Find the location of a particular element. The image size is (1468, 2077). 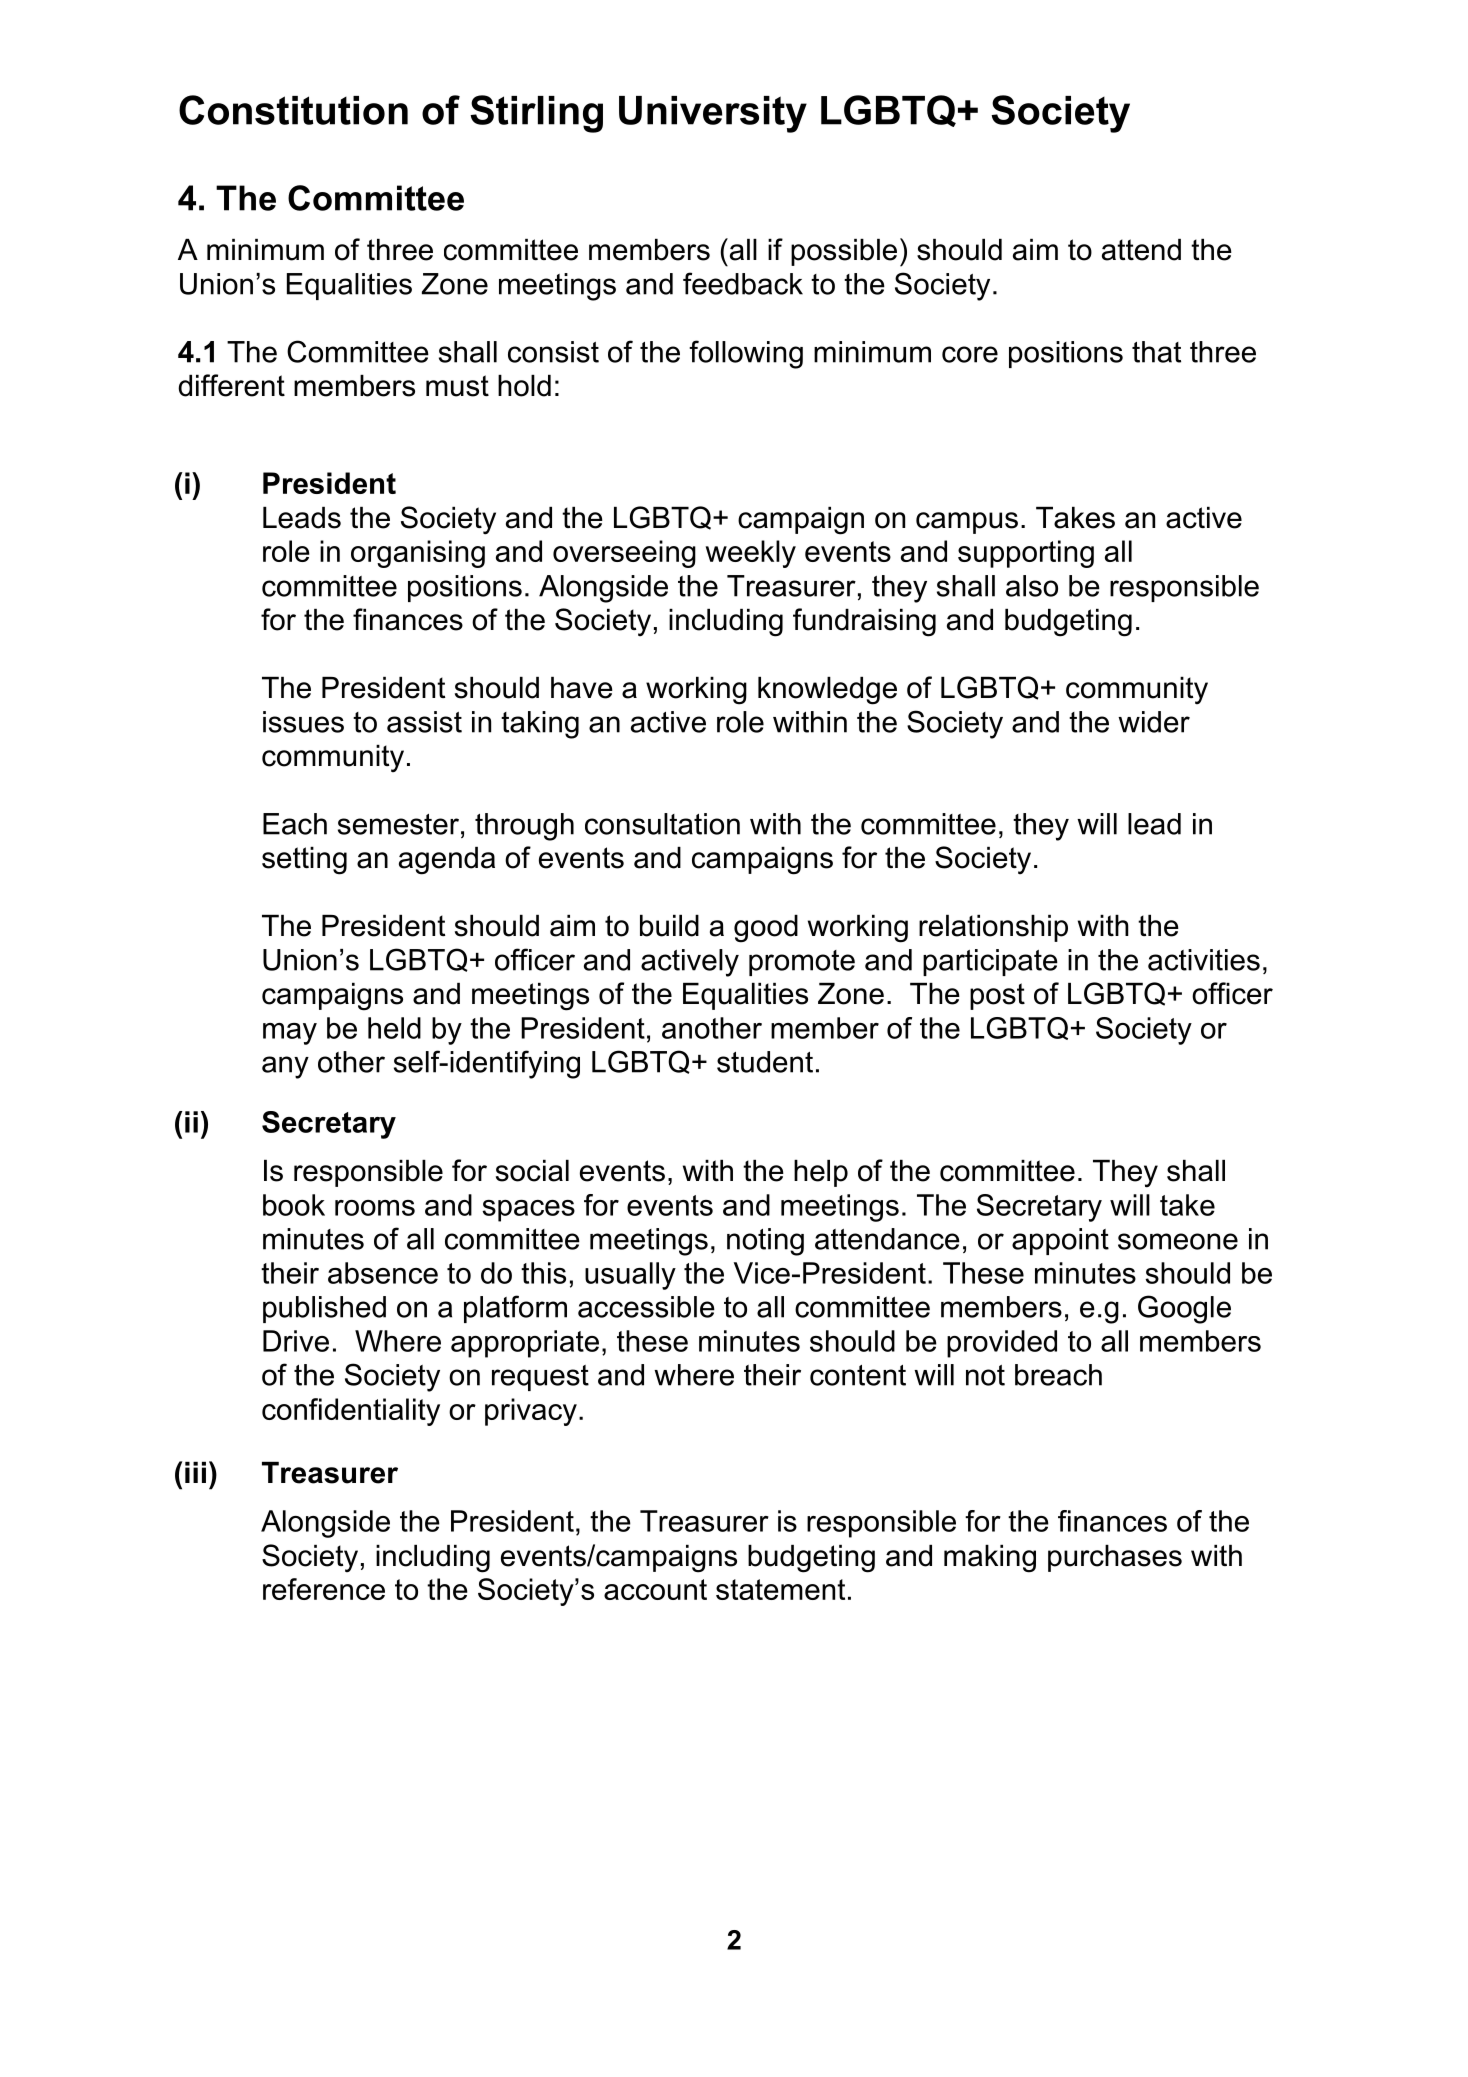

organising is located at coordinates (418, 554).
